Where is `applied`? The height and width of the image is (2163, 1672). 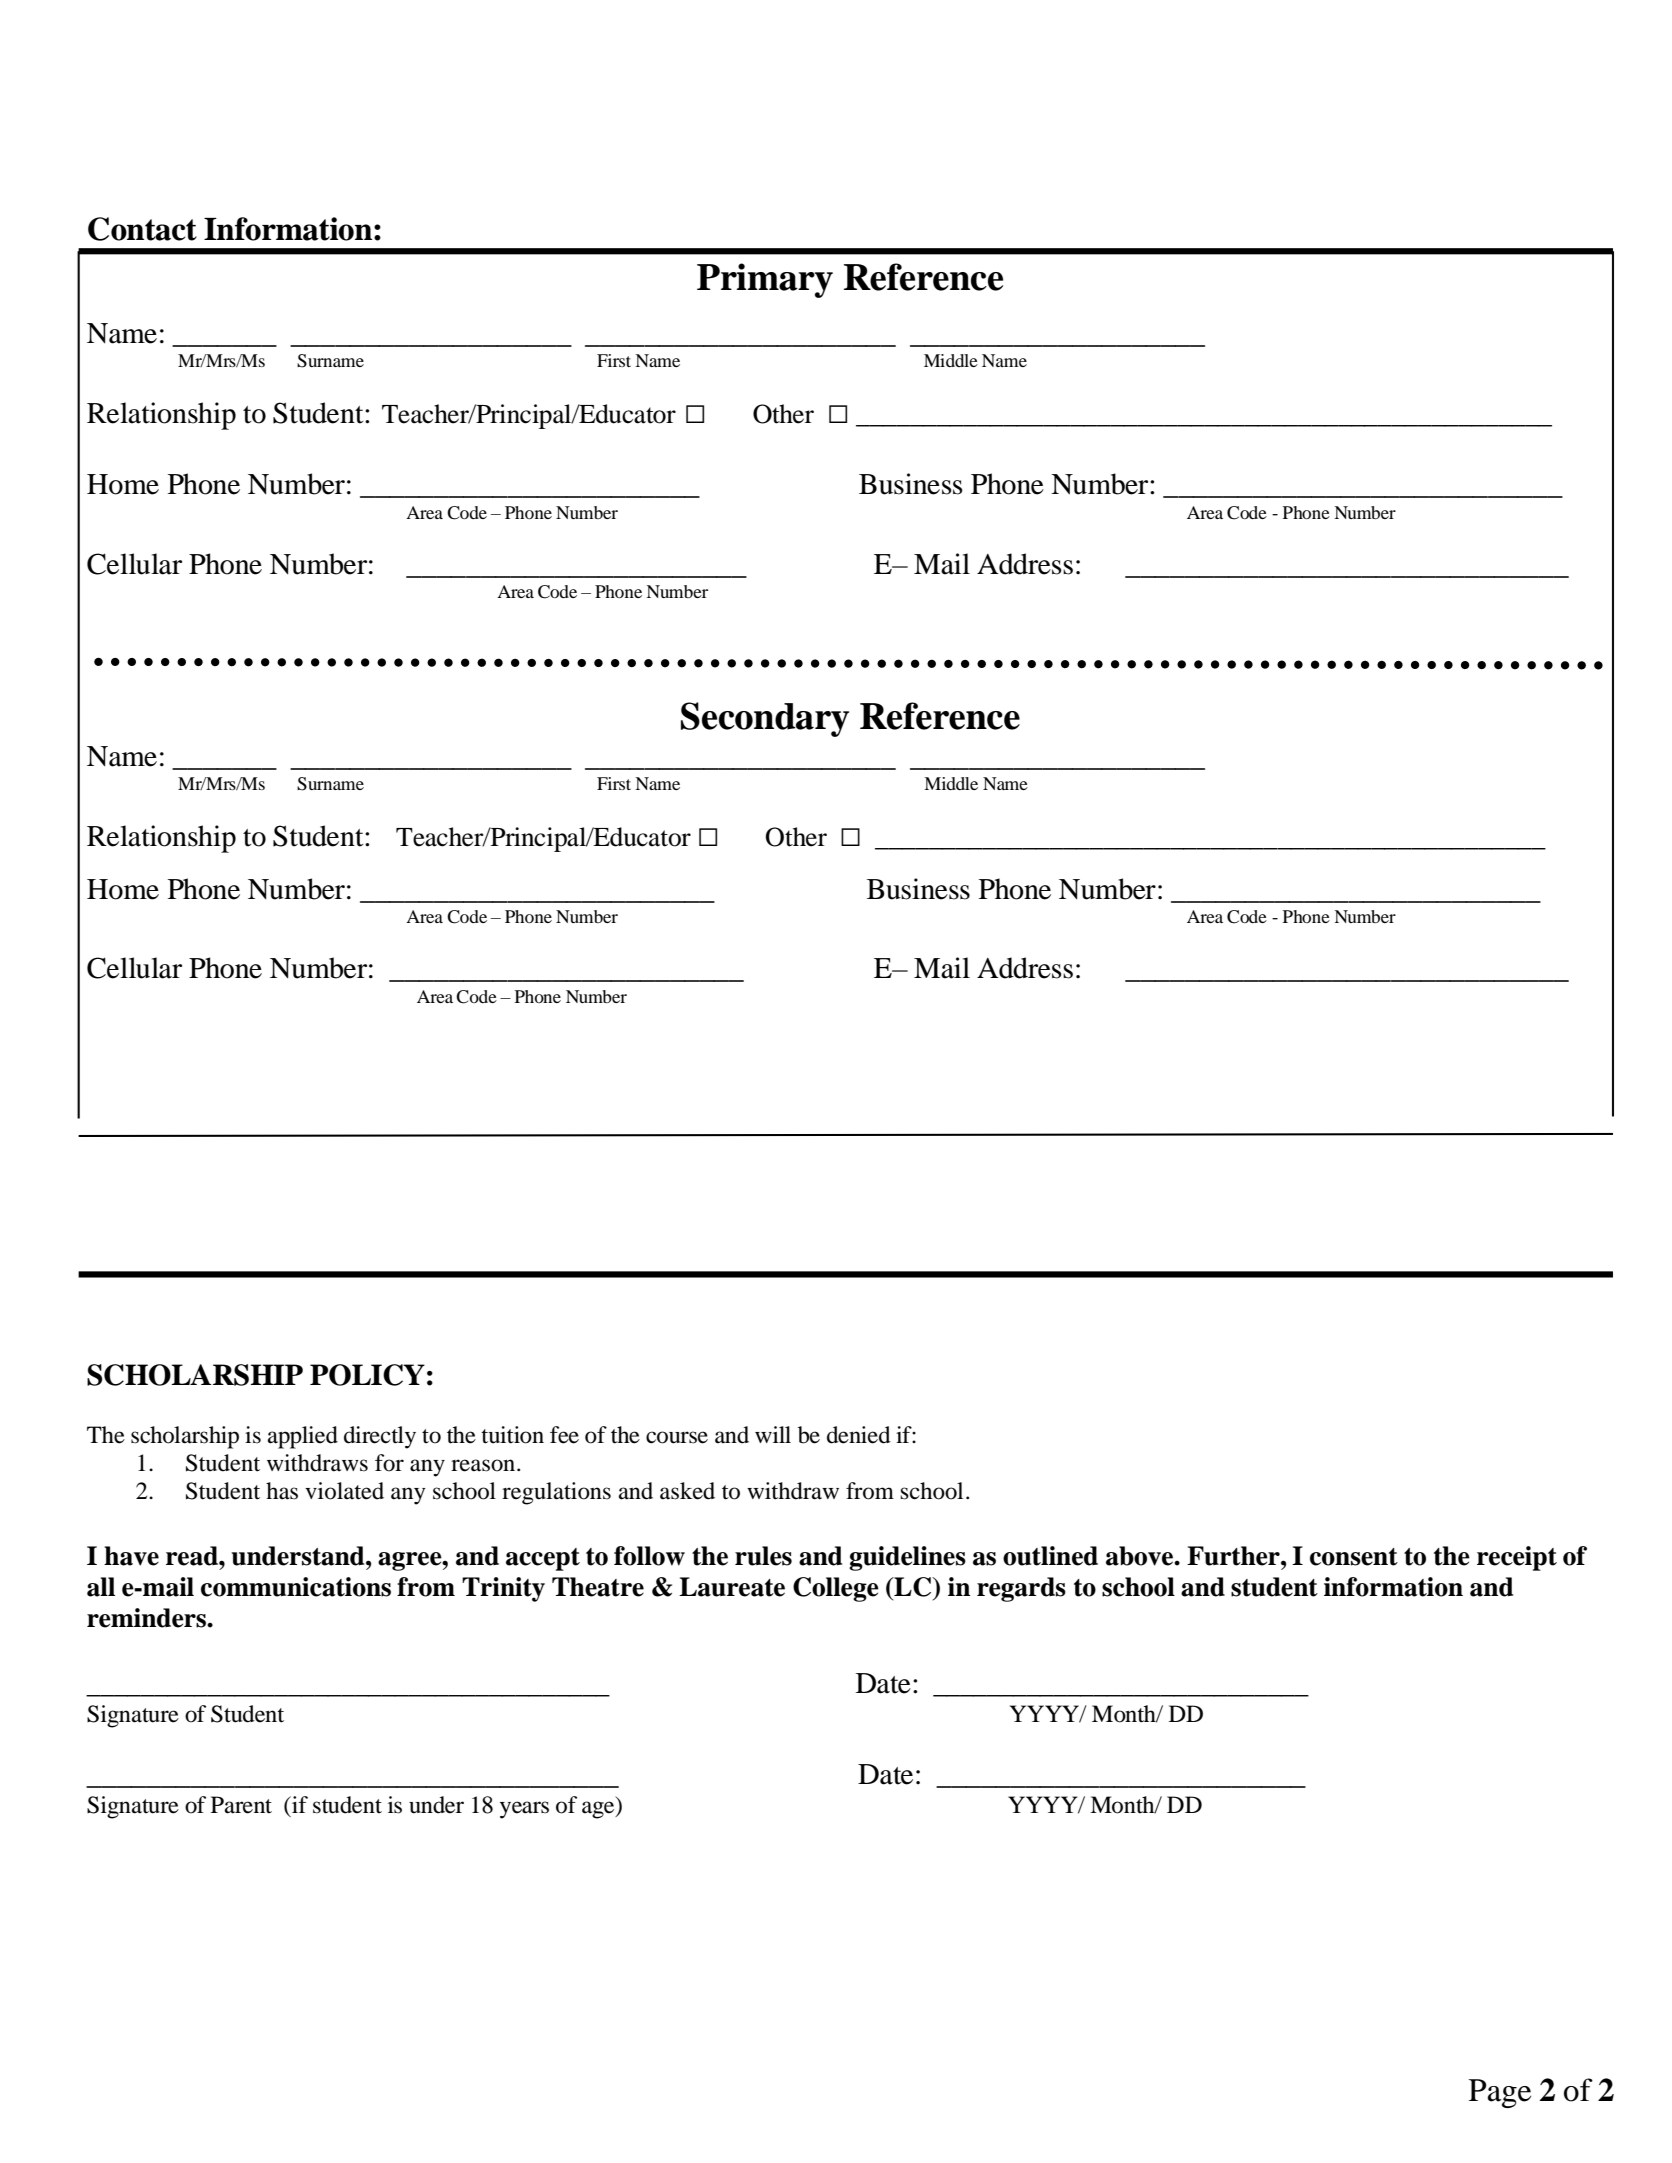
applied is located at coordinates (303, 1437).
